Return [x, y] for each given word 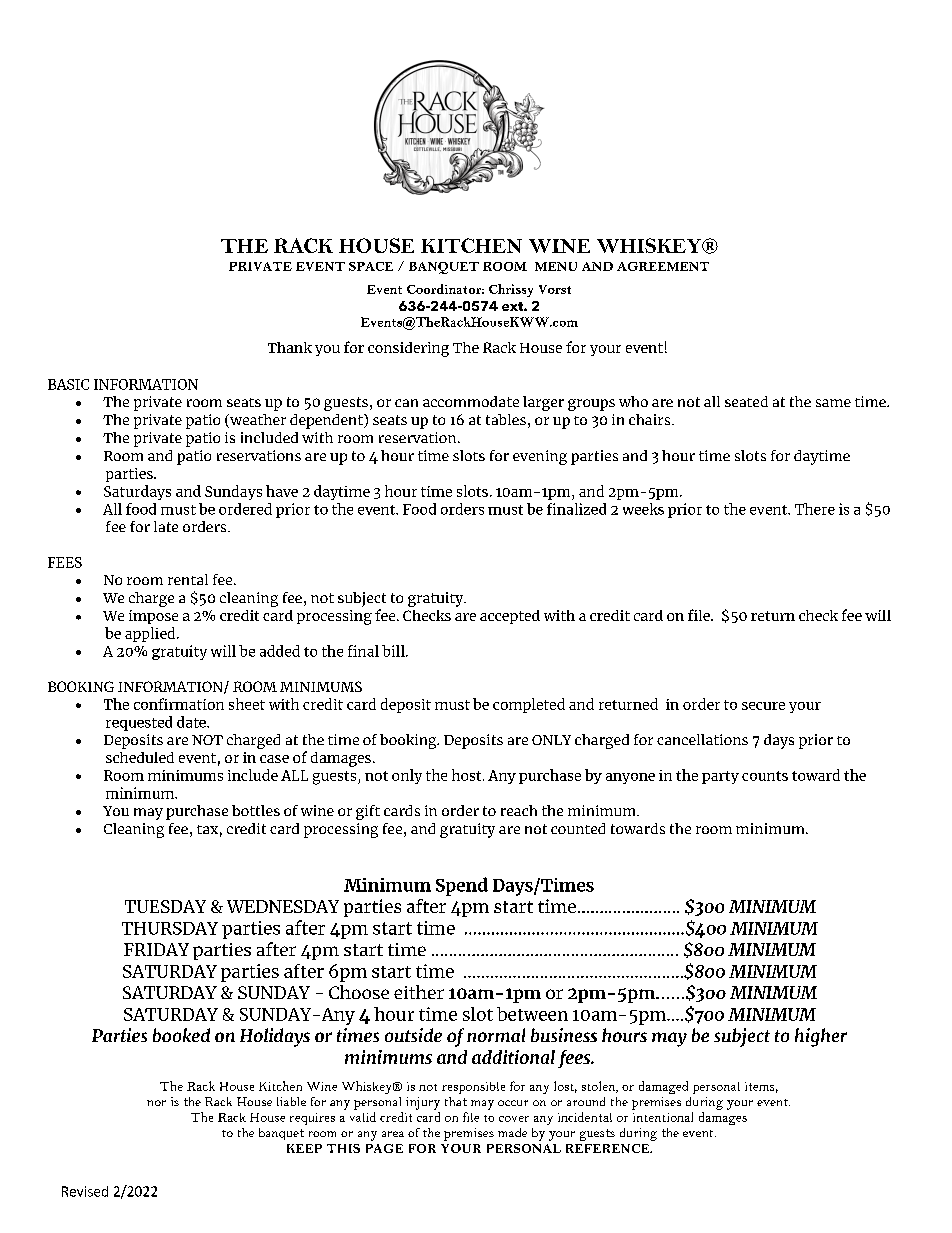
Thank [290, 347]
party [720, 777]
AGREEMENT [663, 266]
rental [188, 579]
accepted [510, 617]
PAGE [384, 1148]
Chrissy [511, 290]
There [815, 509]
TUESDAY [165, 906]
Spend [462, 886]
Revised [85, 1191]
